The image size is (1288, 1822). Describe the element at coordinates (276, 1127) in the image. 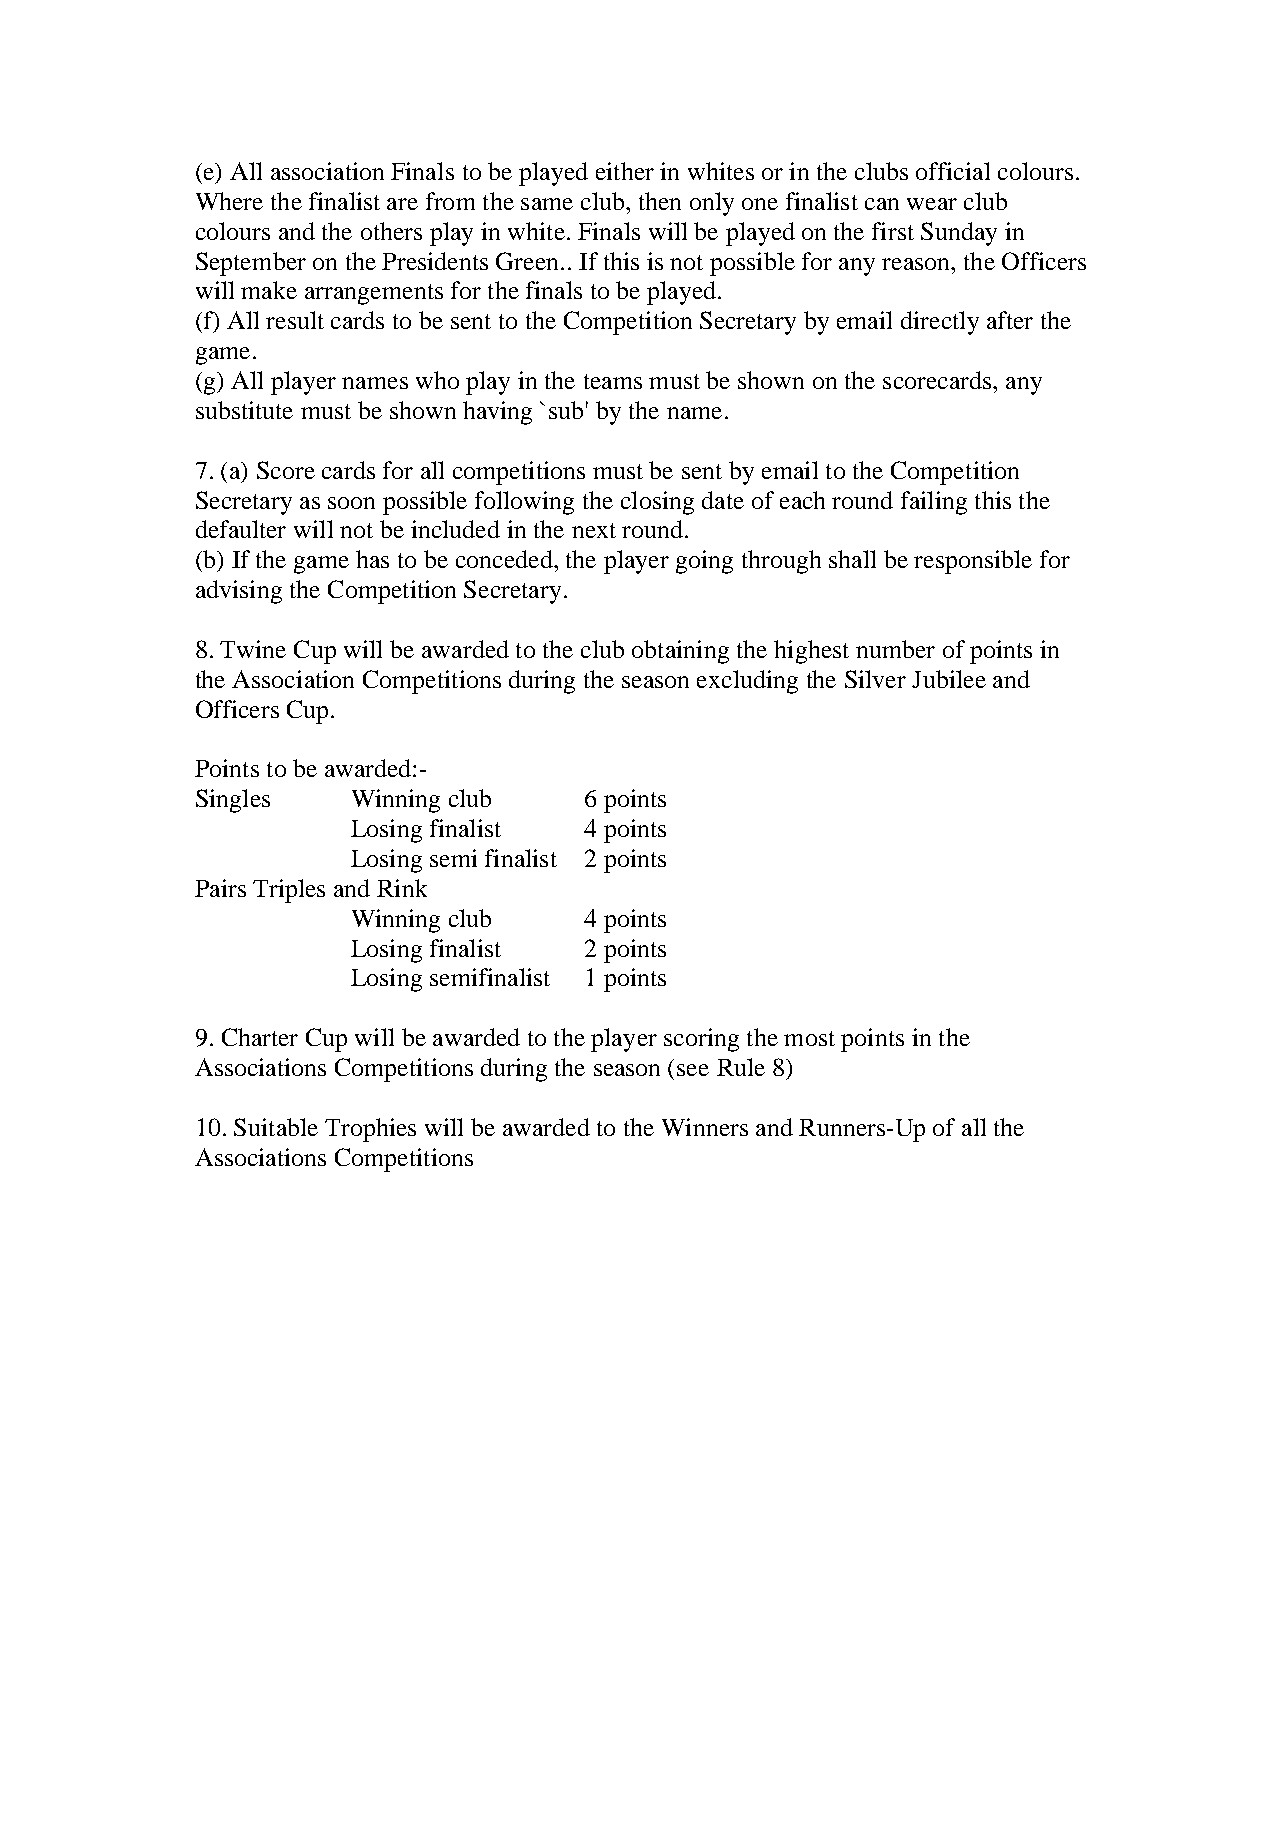

I see `Suitable` at that location.
